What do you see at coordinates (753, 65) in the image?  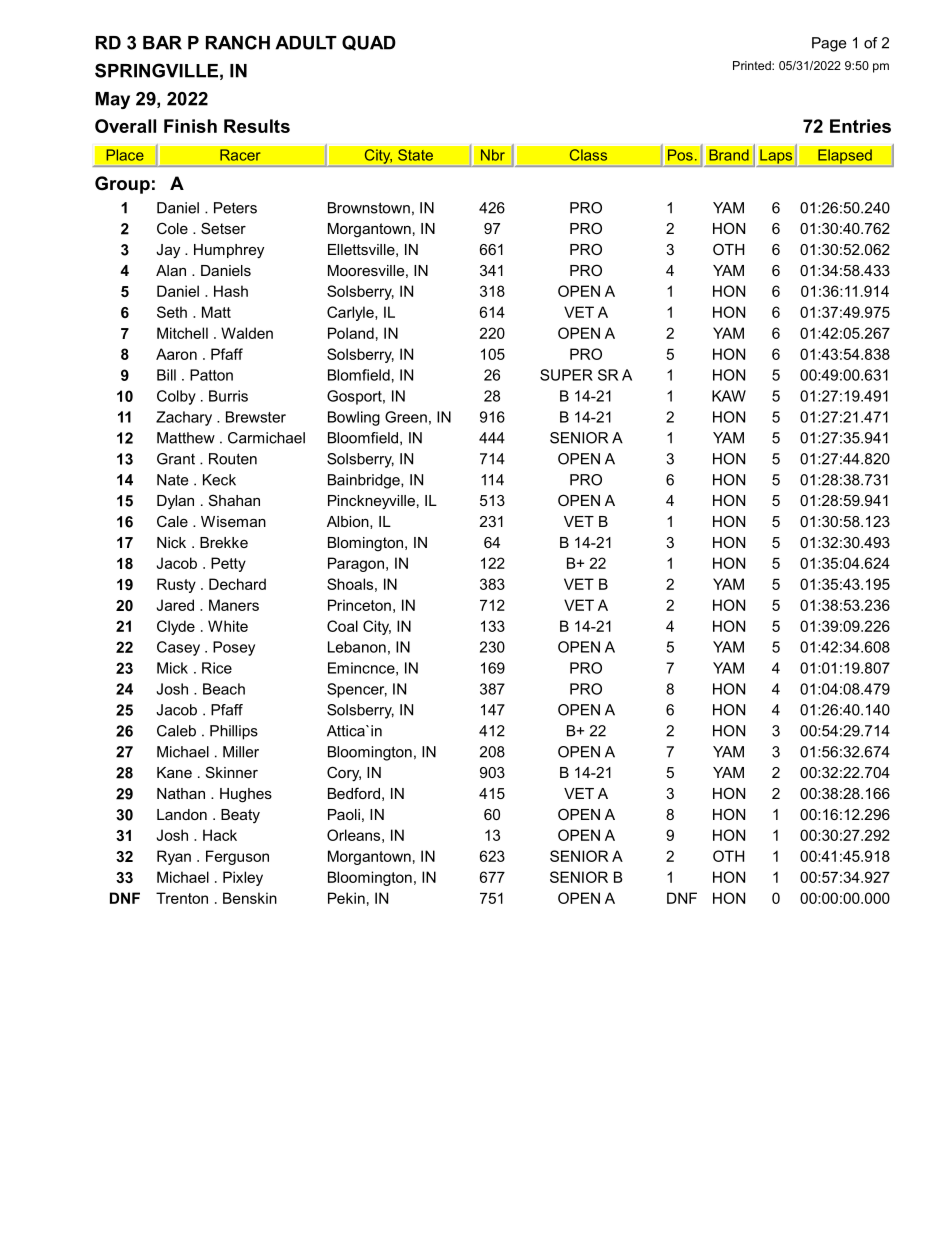 I see `Printed` at bounding box center [753, 65].
